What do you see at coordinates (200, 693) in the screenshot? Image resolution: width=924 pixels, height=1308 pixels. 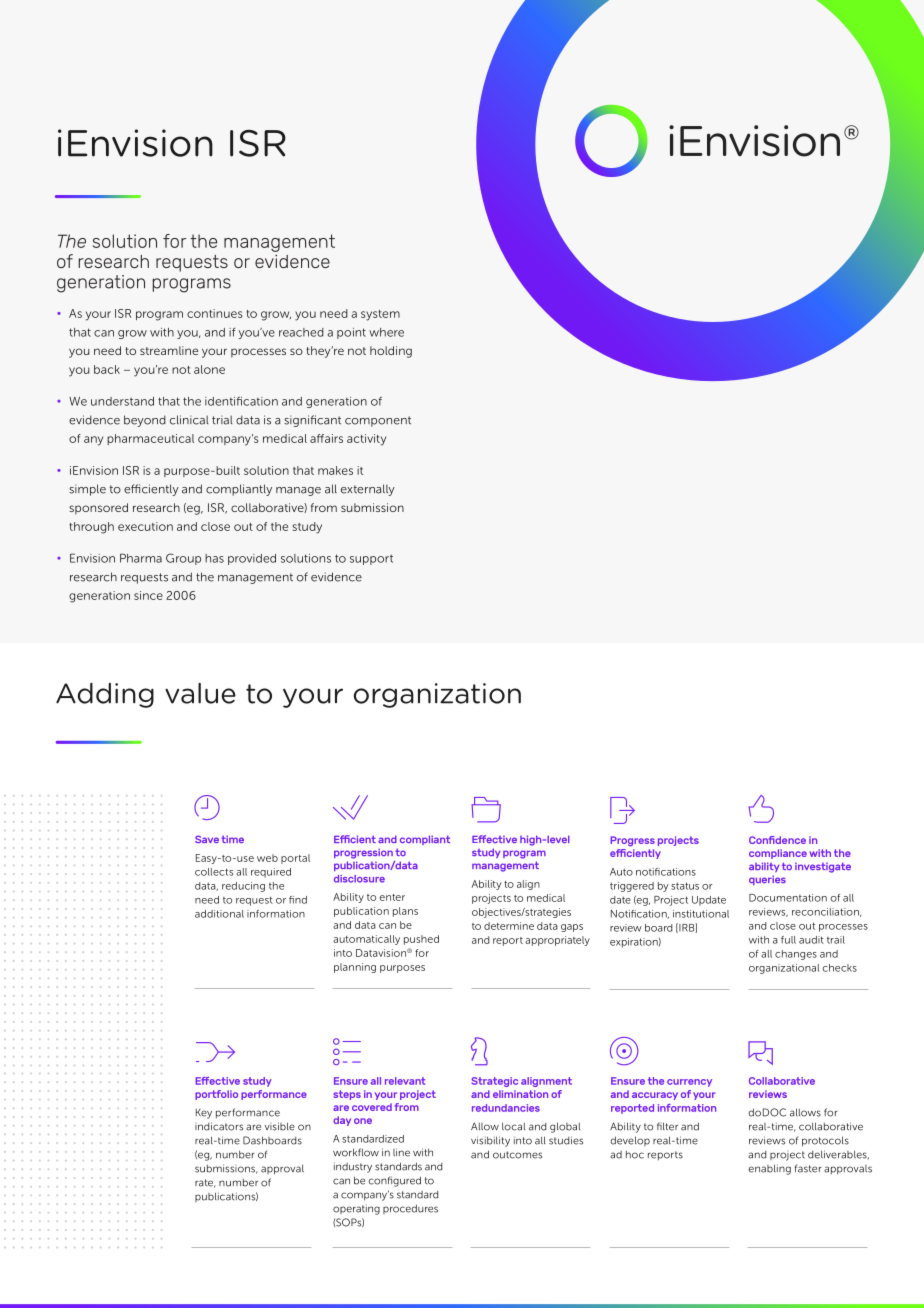 I see `value` at bounding box center [200, 693].
